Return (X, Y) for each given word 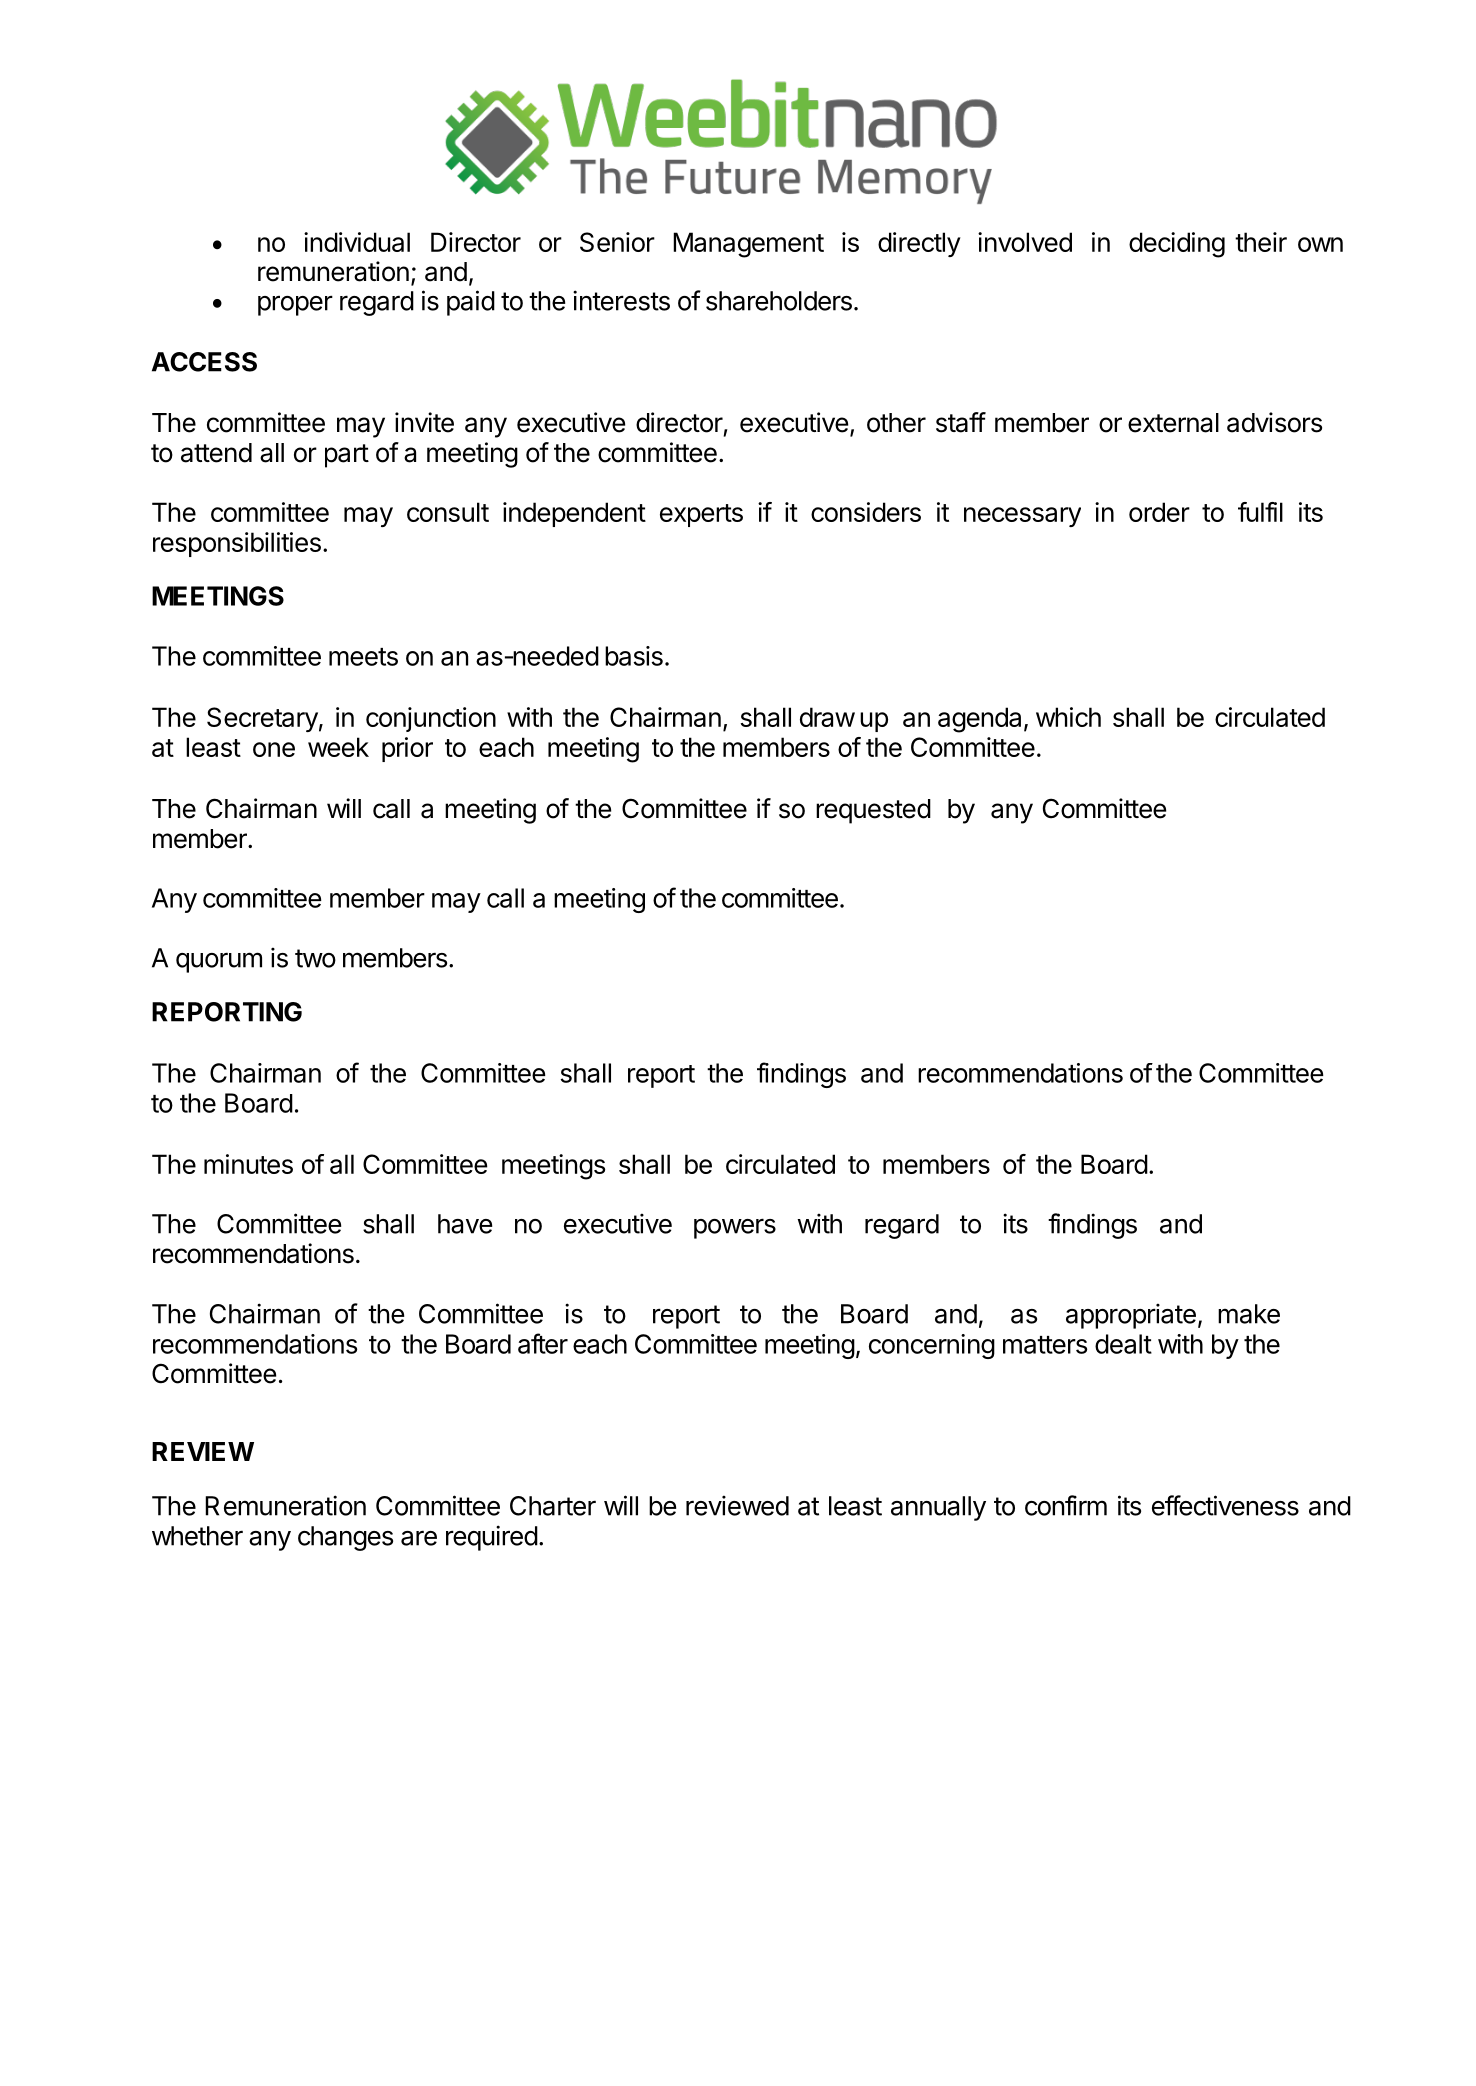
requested (873, 811)
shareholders (779, 301)
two (315, 958)
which (1068, 717)
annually (938, 1508)
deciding (1177, 245)
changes (345, 1538)
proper (295, 305)
